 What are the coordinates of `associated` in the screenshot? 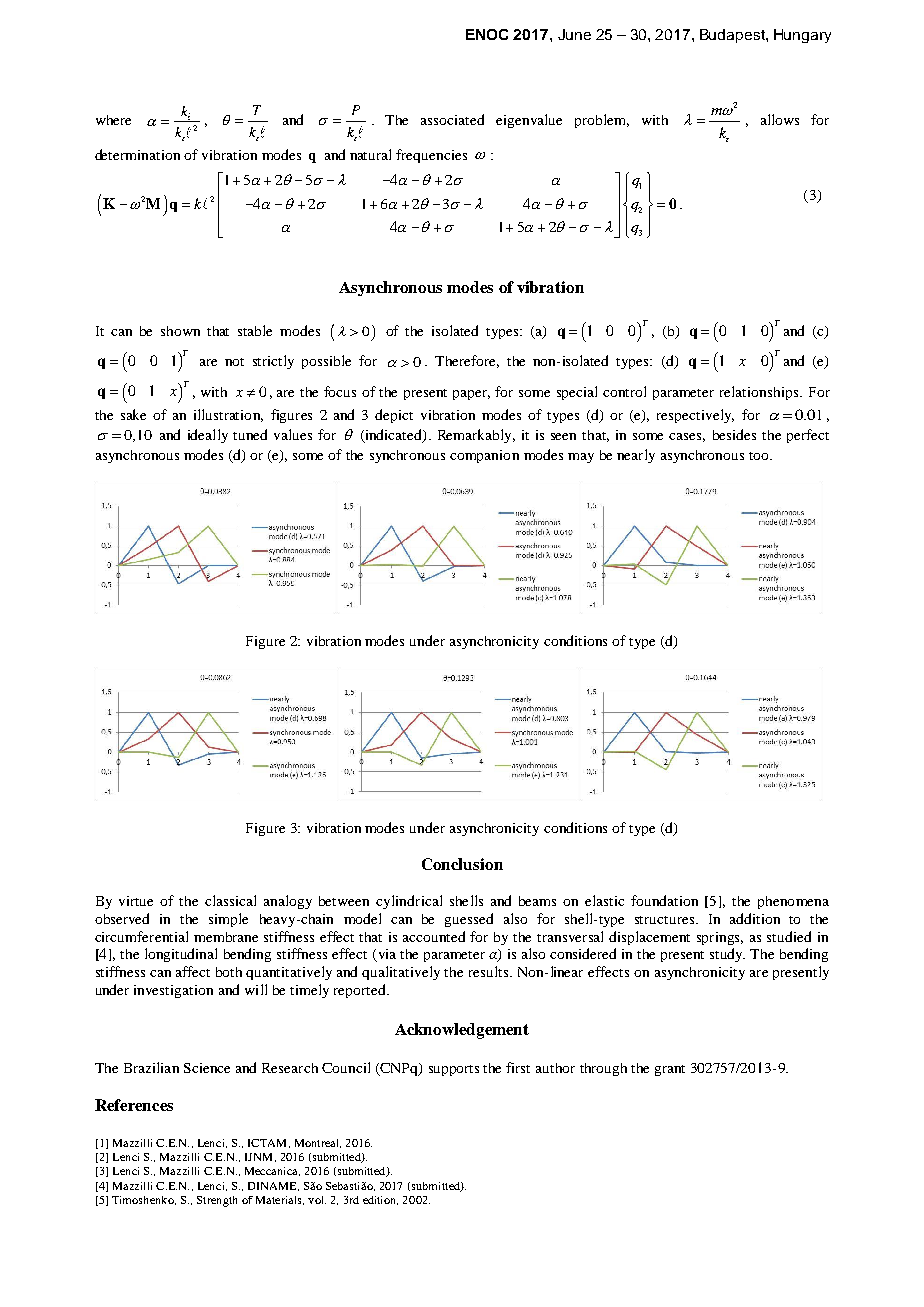 It's located at (452, 119).
